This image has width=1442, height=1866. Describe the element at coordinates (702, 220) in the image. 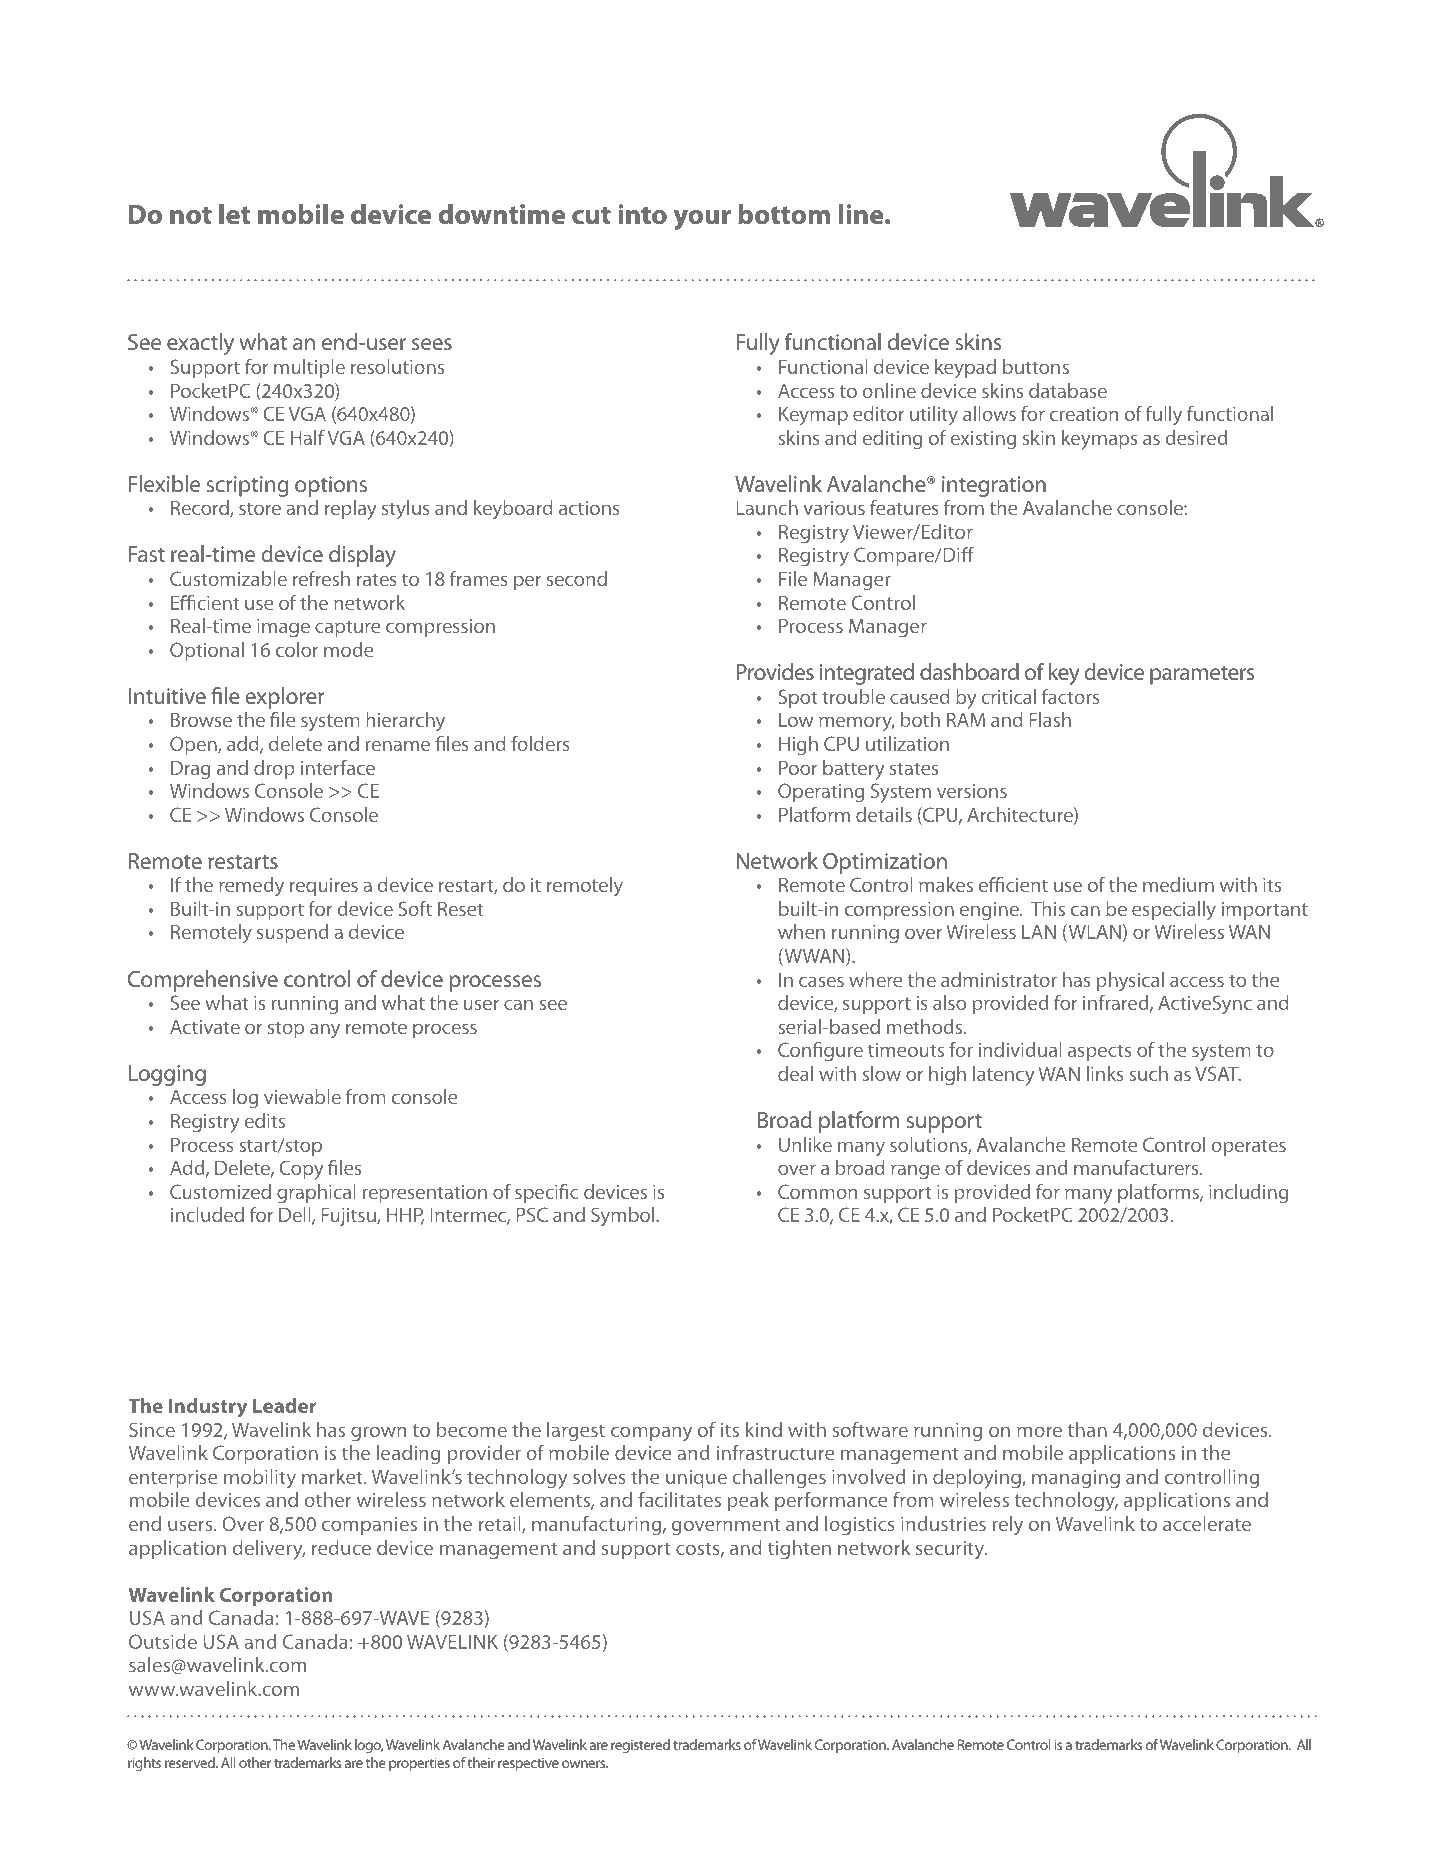

I see `your` at that location.
